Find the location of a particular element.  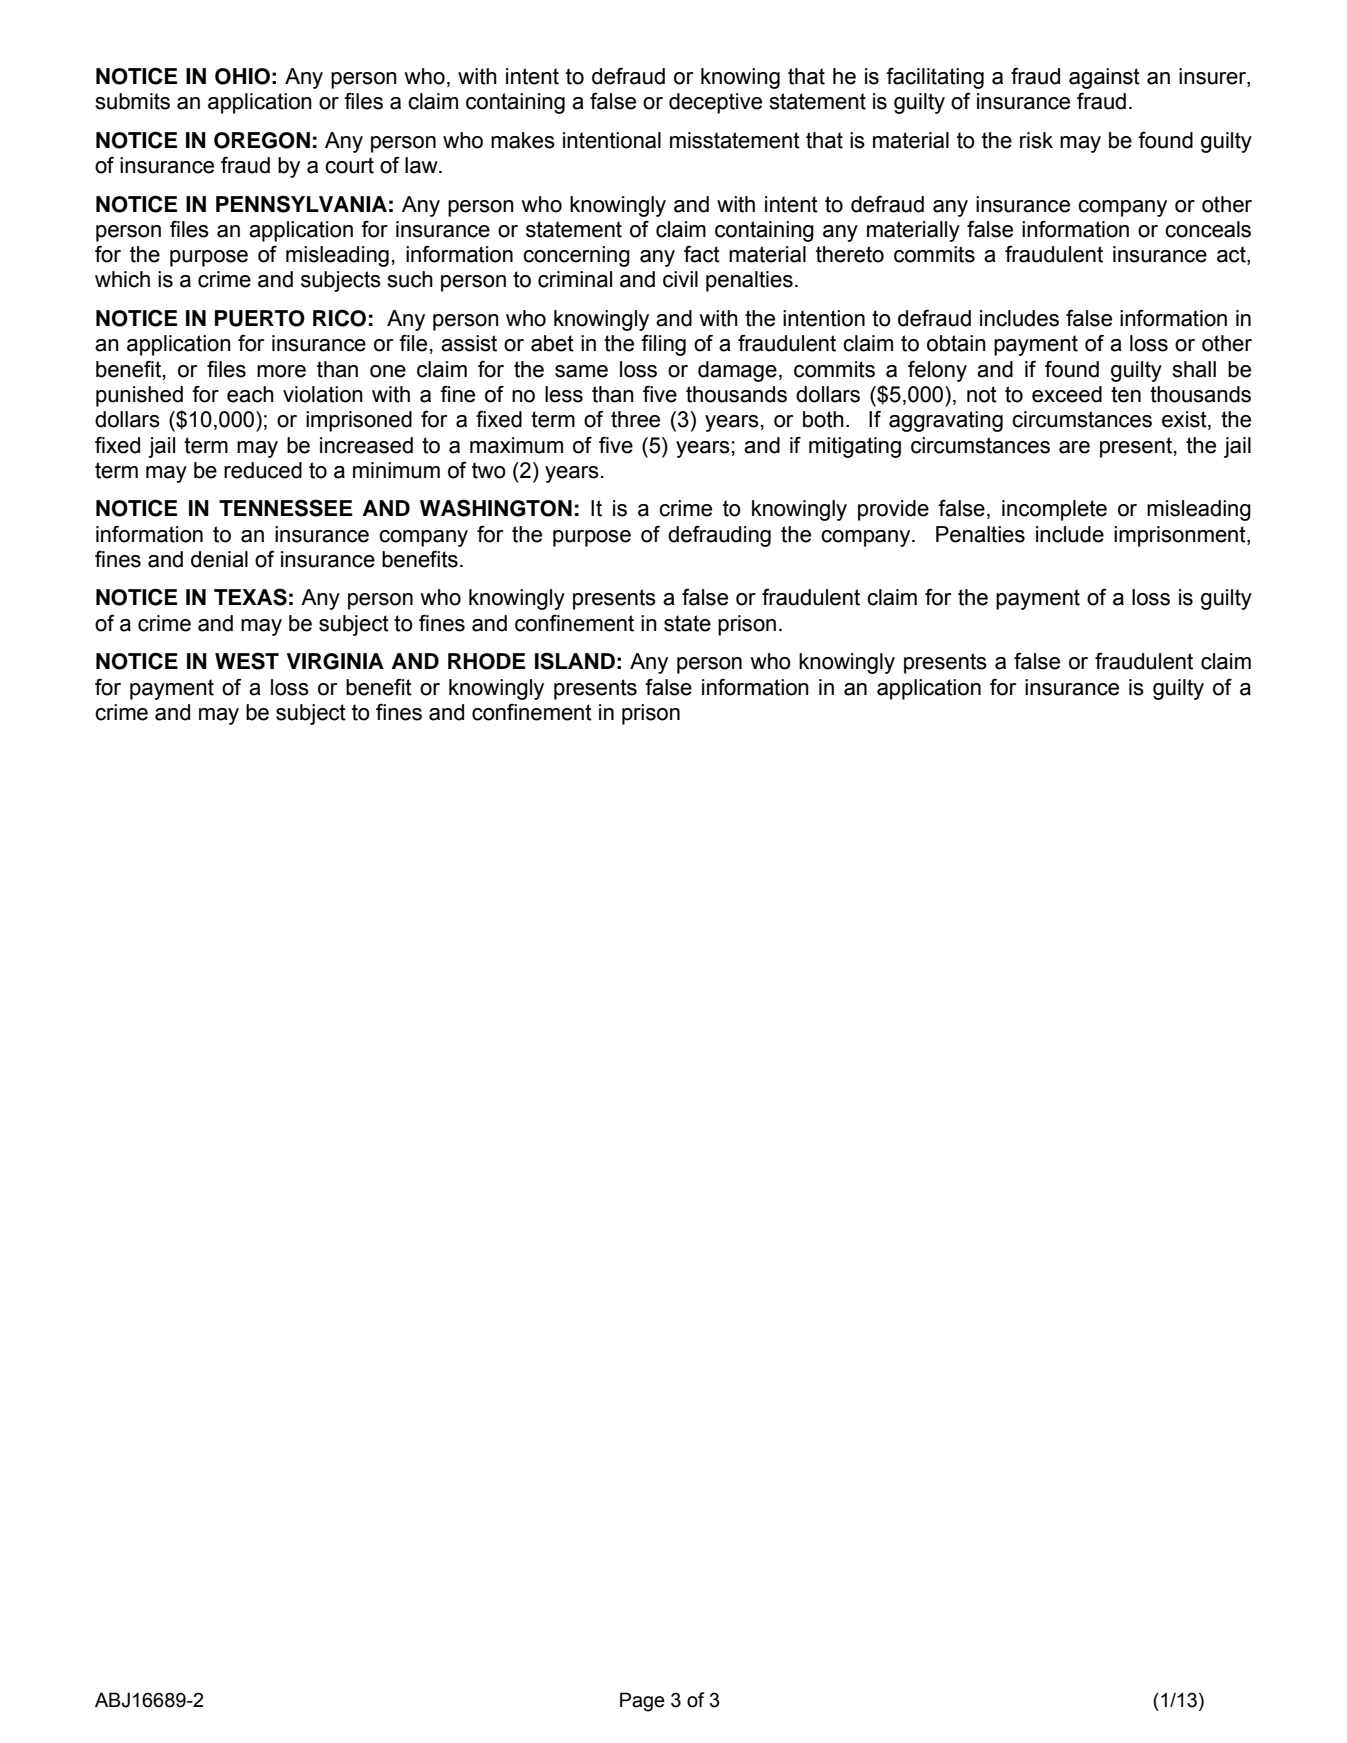

OREGON is located at coordinates (262, 140).
